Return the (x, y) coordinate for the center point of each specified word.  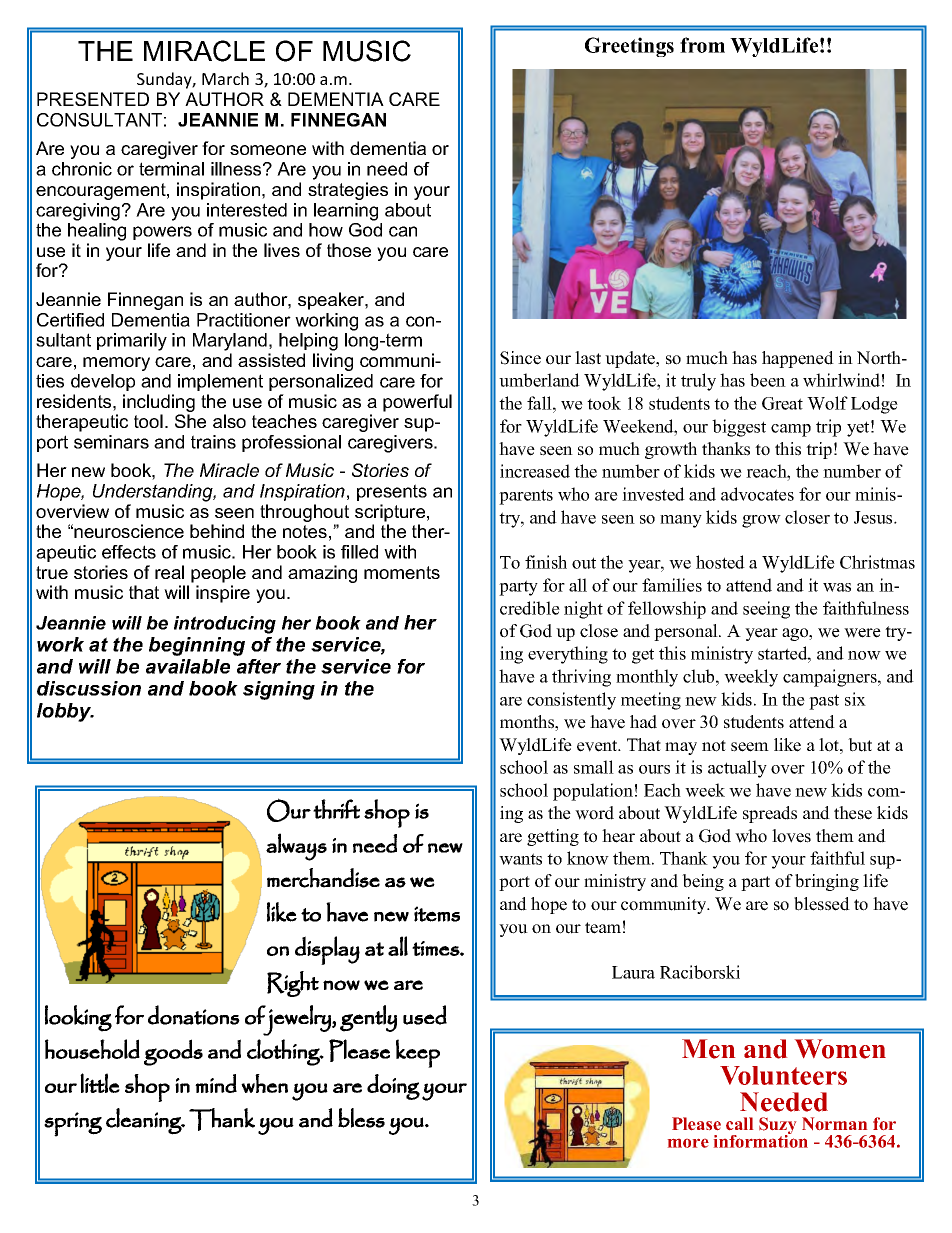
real (169, 572)
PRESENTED (93, 99)
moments (402, 572)
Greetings (629, 47)
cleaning (144, 1121)
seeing (766, 610)
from (702, 45)
